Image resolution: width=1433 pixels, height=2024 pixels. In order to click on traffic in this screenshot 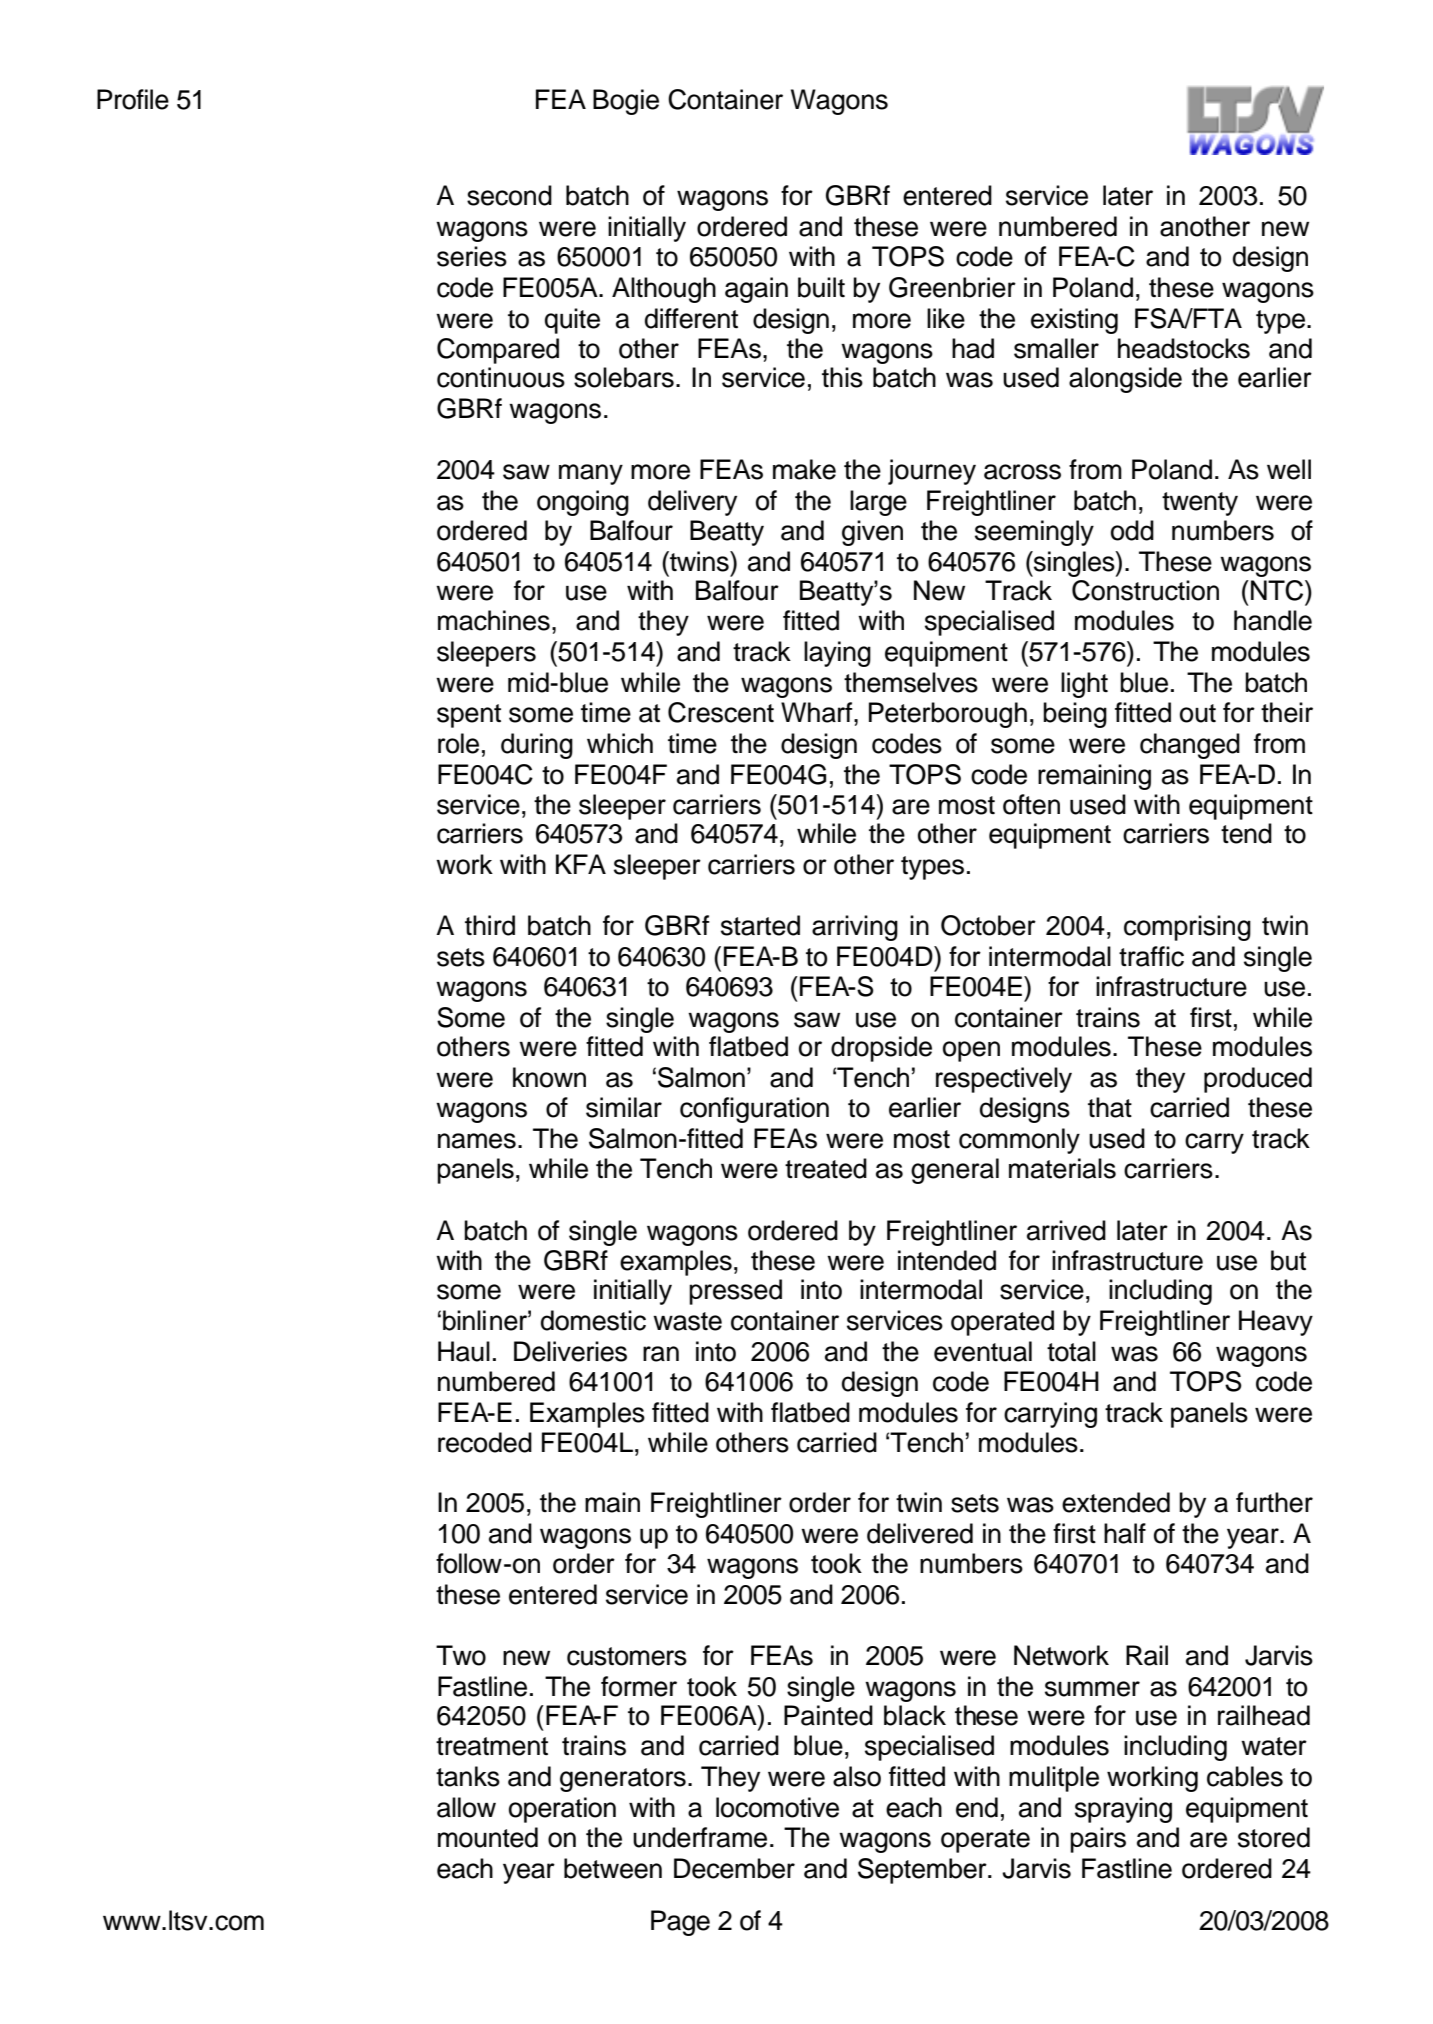, I will do `click(1151, 956)`.
